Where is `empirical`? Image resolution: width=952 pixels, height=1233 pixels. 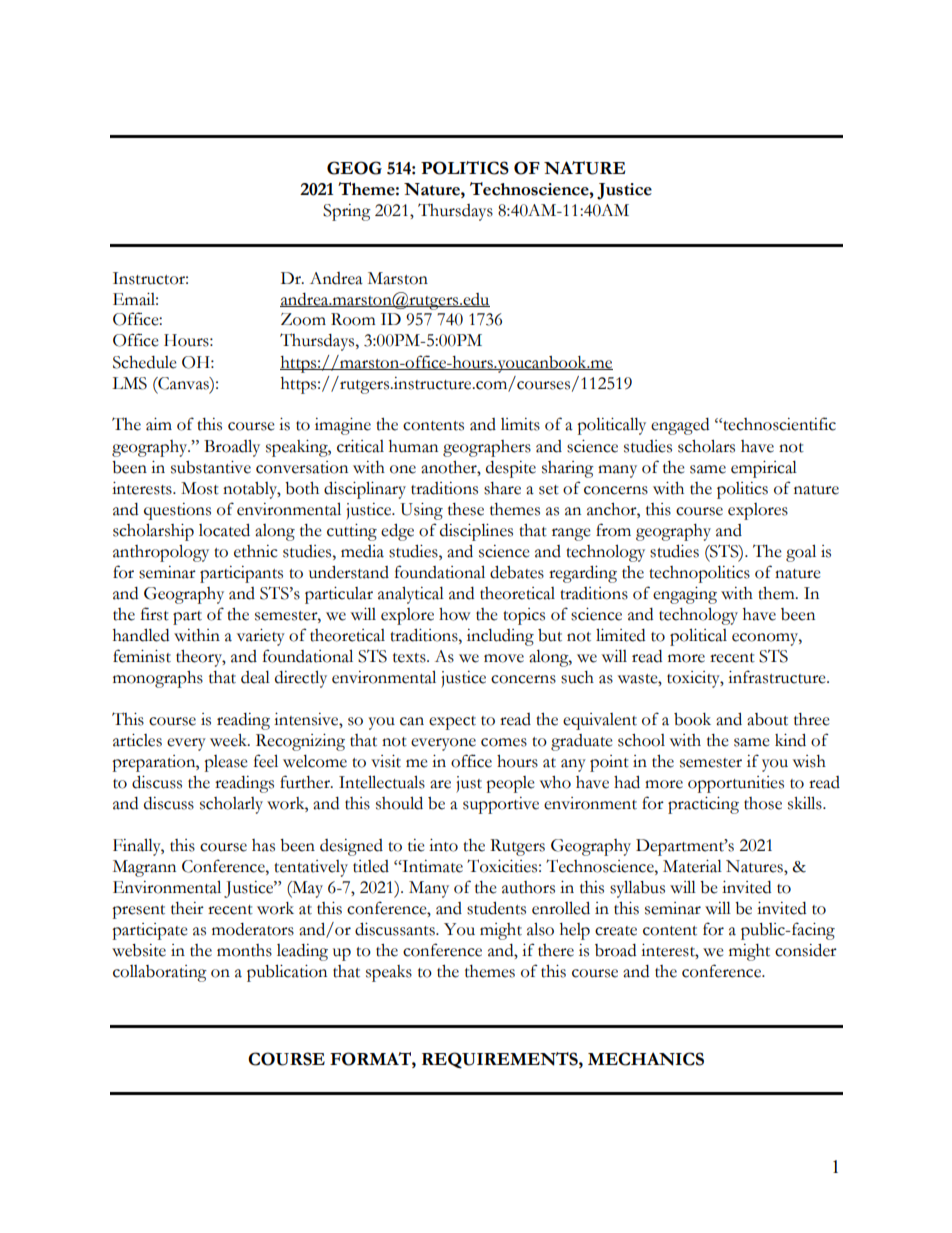 empirical is located at coordinates (764, 469).
